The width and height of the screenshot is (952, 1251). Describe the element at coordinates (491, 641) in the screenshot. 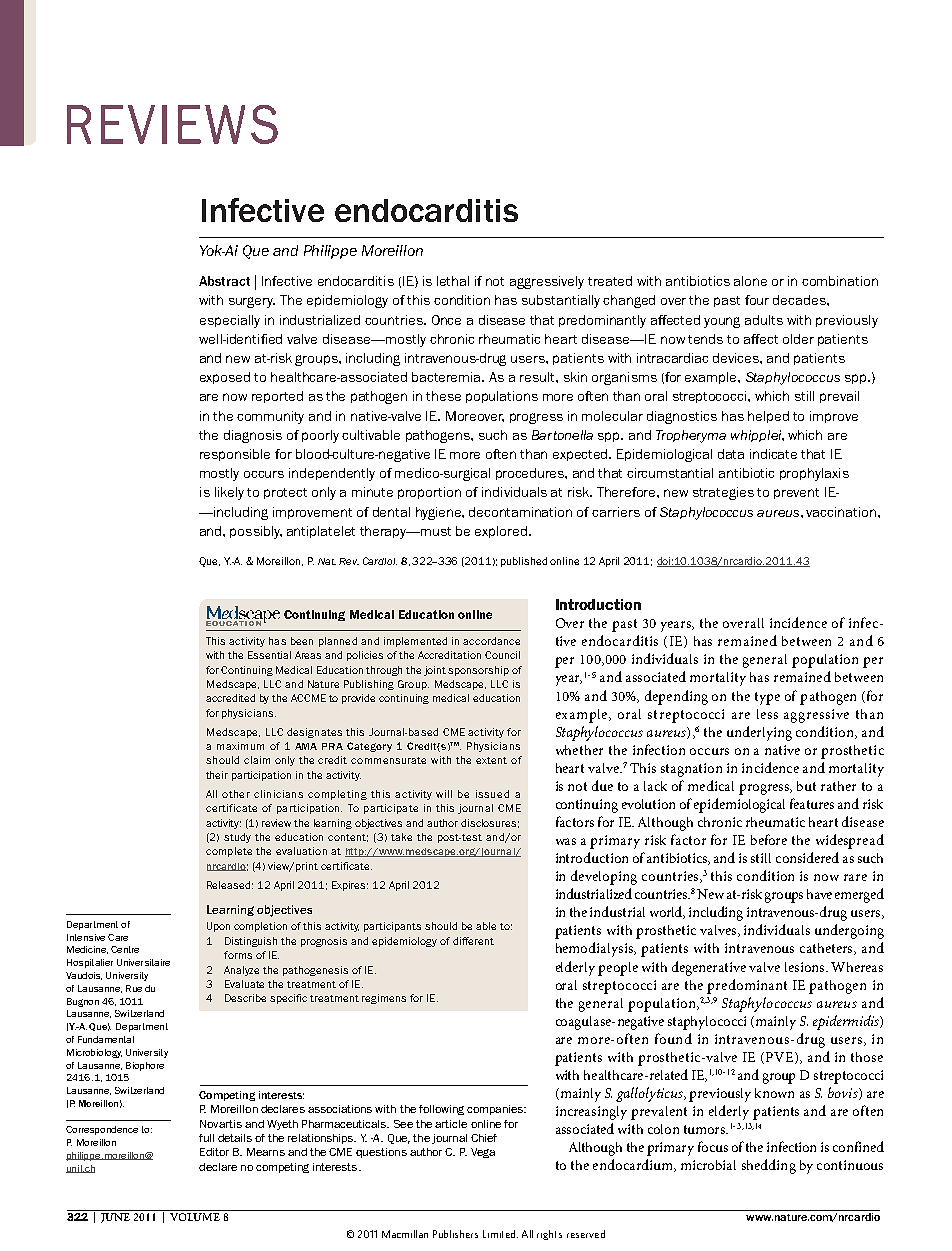

I see `accordance` at that location.
